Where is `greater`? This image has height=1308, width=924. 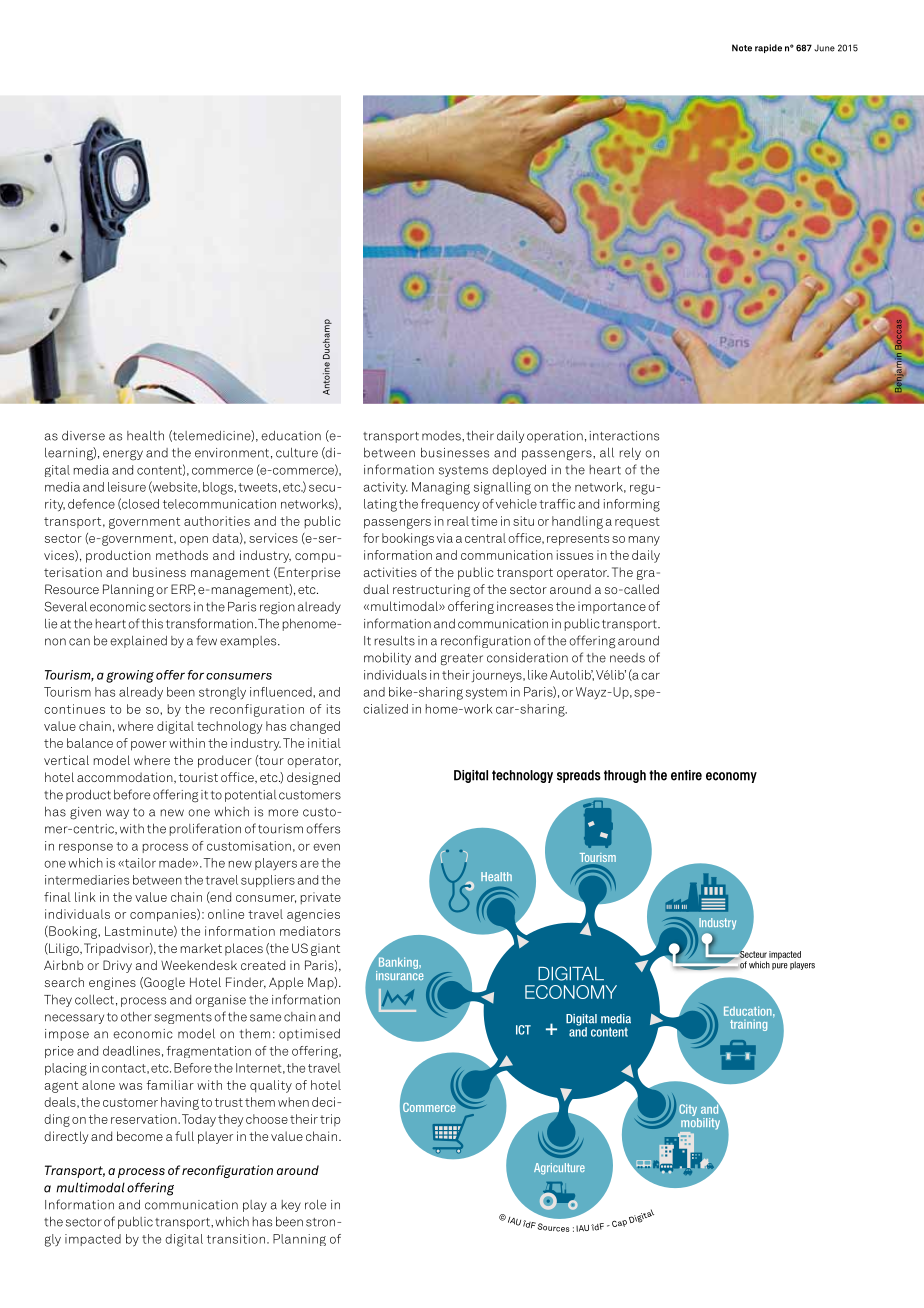
greater is located at coordinates (462, 660).
